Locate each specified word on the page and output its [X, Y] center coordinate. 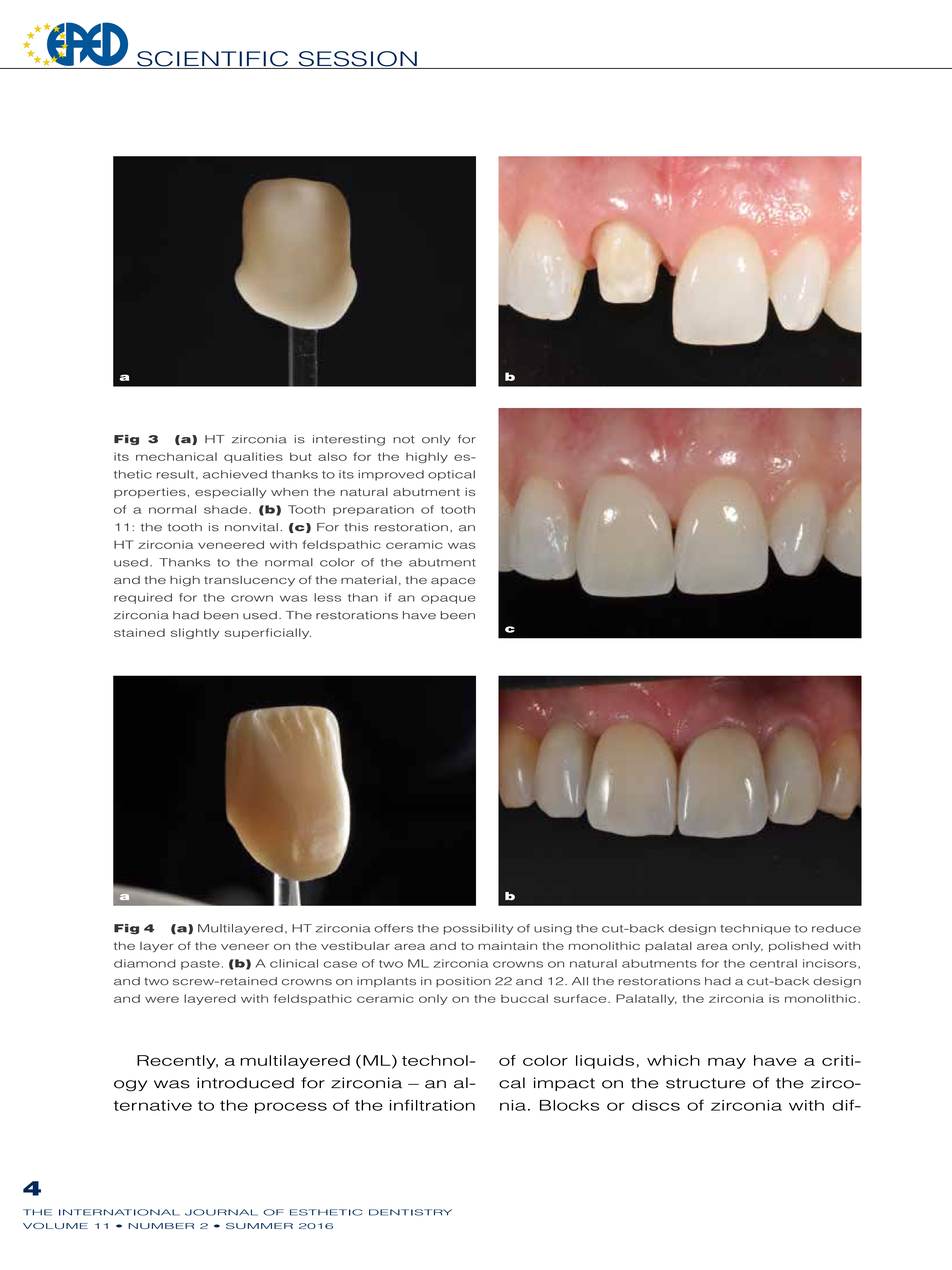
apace [453, 582]
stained [139, 632]
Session [357, 60]
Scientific [213, 60]
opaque [448, 599]
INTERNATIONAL [119, 1212]
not [403, 439]
